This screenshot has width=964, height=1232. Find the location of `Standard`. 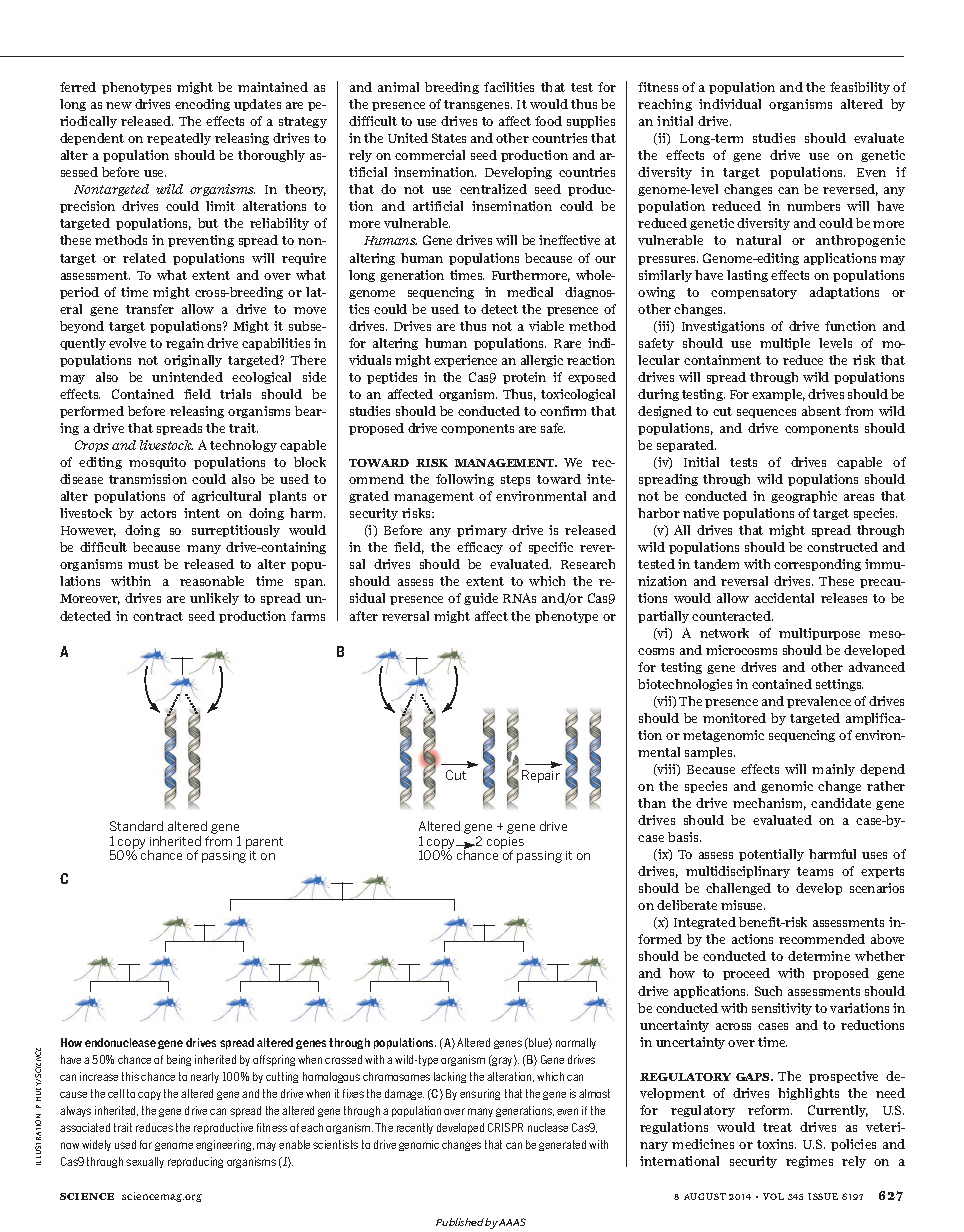

Standard is located at coordinates (136, 826).
